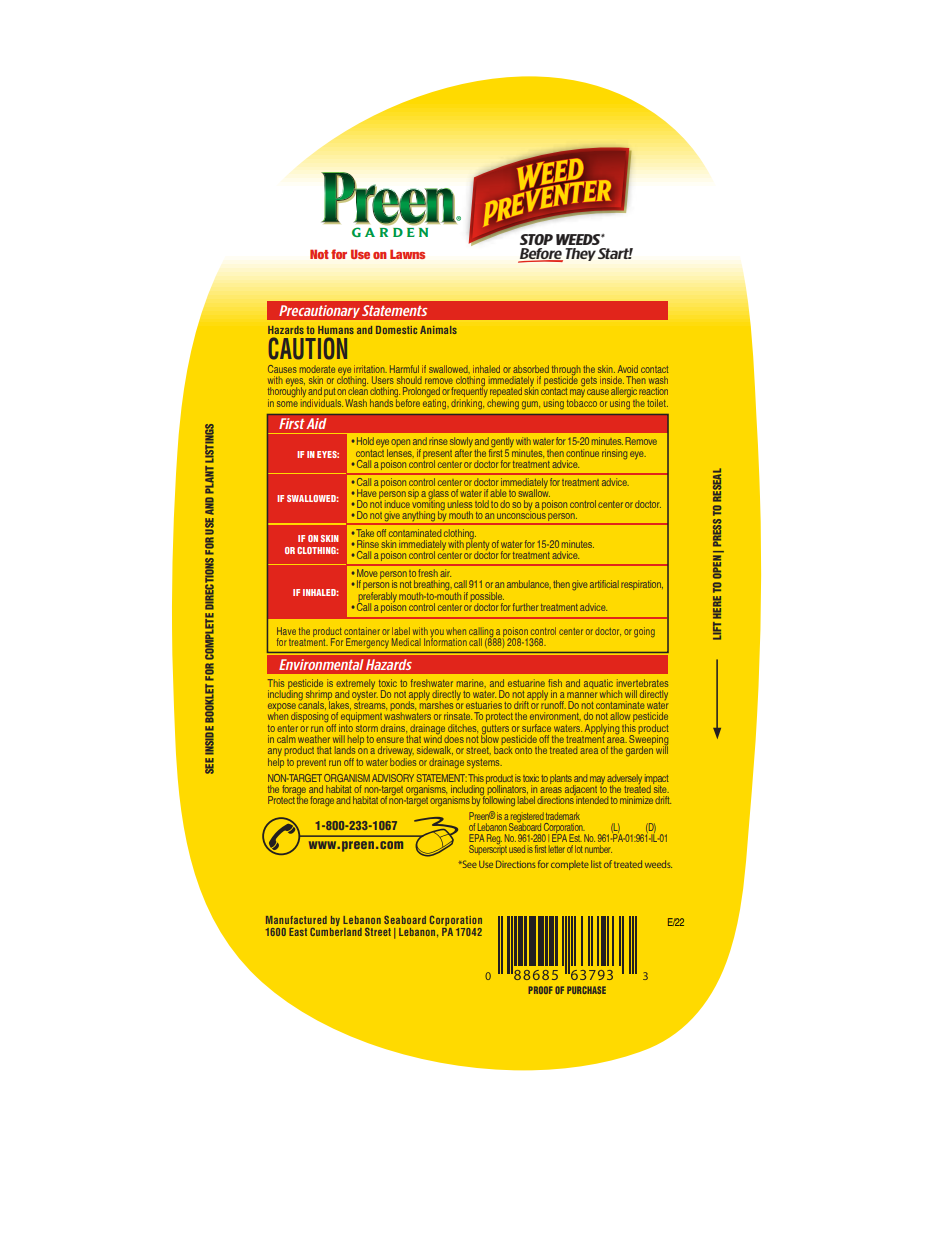 This screenshot has width=952, height=1233. Describe the element at coordinates (438, 330) in the screenshot. I see `Animals` at that location.
